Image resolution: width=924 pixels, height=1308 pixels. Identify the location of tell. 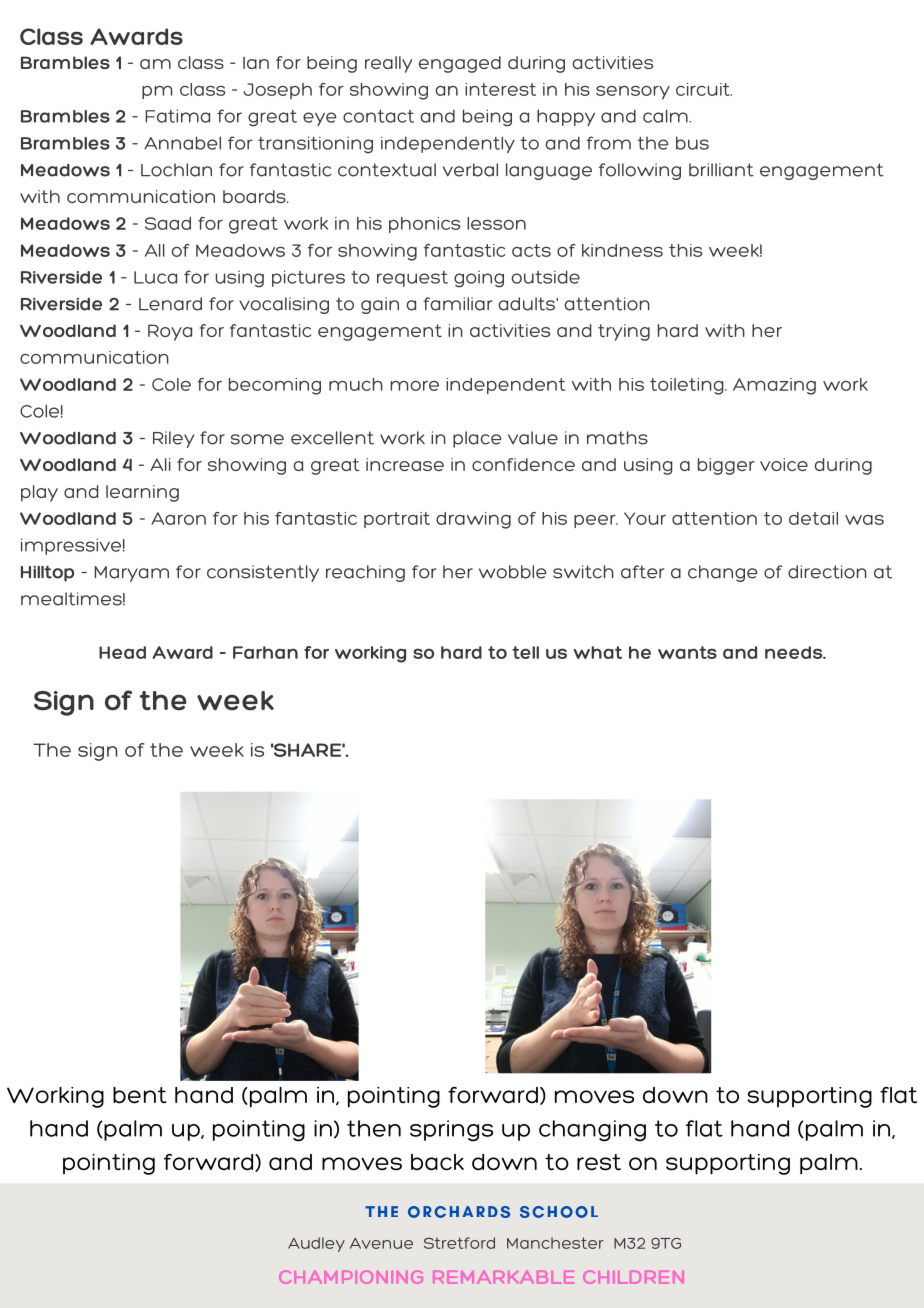
(525, 652).
